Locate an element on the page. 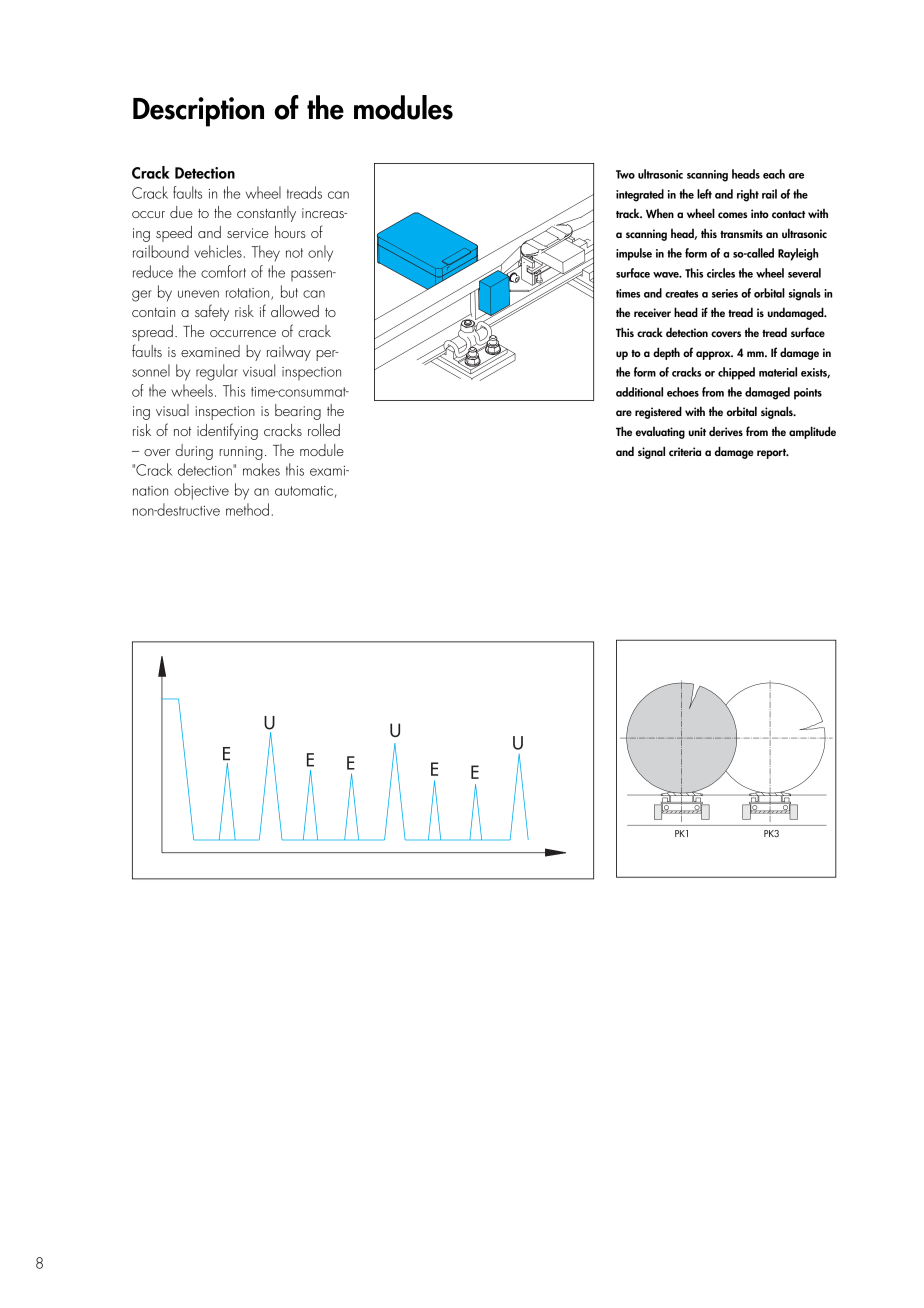 The height and width of the document is (1308, 924). chipped is located at coordinates (736, 373).
